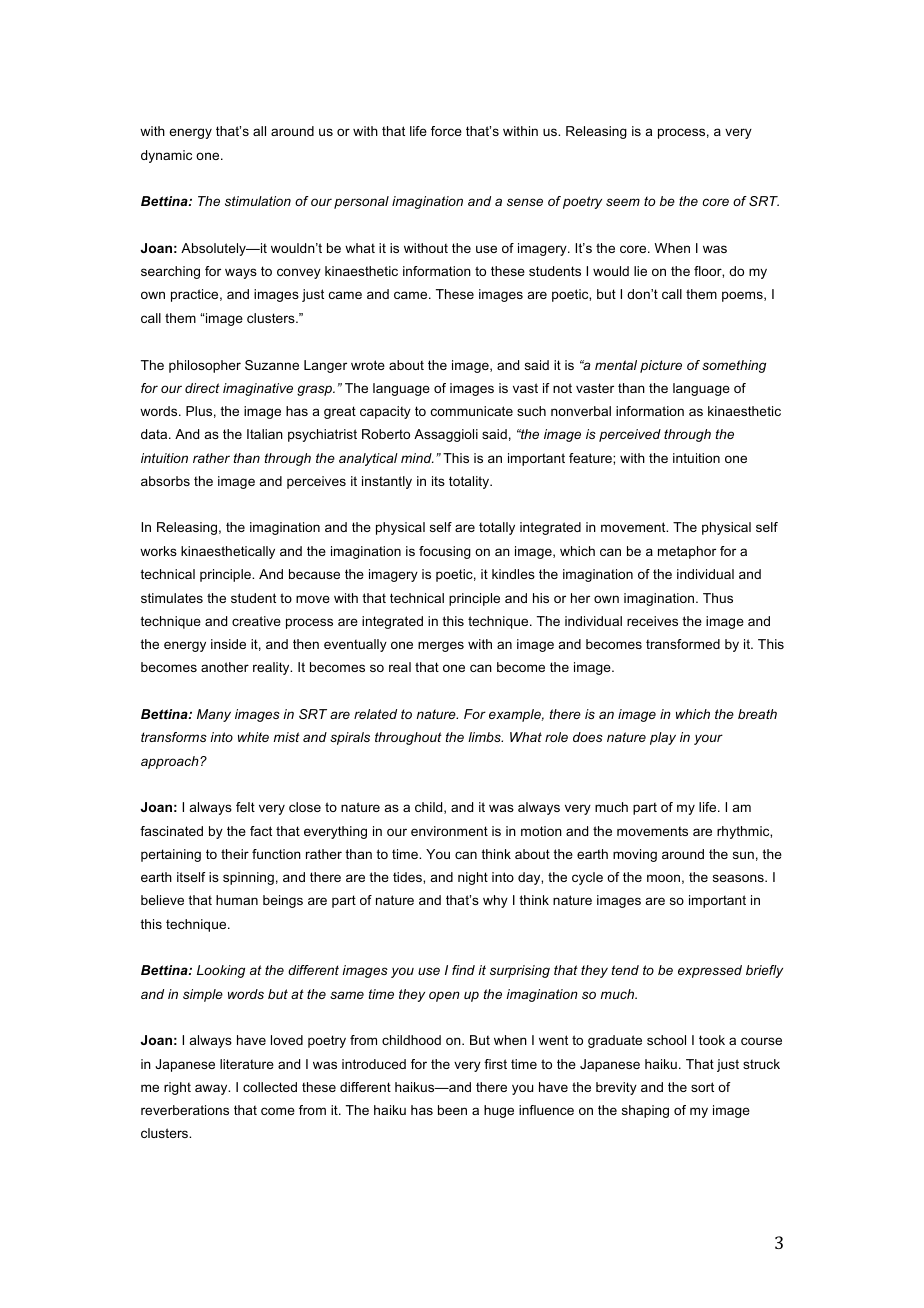 The width and height of the screenshot is (924, 1308). I want to click on seem, so click(623, 202).
